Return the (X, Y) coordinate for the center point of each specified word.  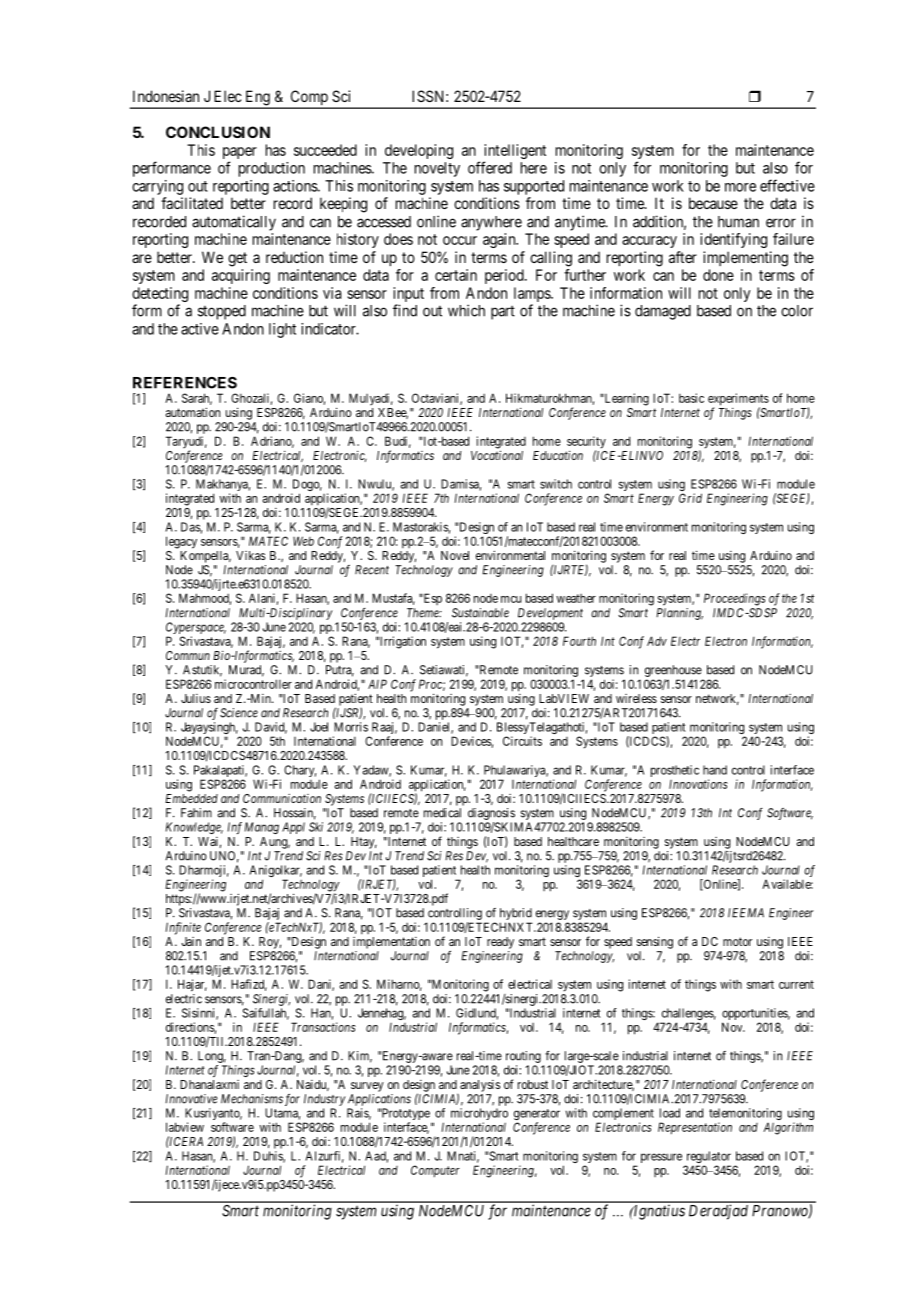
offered (490, 167)
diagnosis (491, 814)
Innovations (698, 784)
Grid (690, 498)
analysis (480, 1086)
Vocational (497, 455)
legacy (181, 542)
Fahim (196, 813)
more (740, 187)
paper (240, 154)
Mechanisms (252, 1099)
